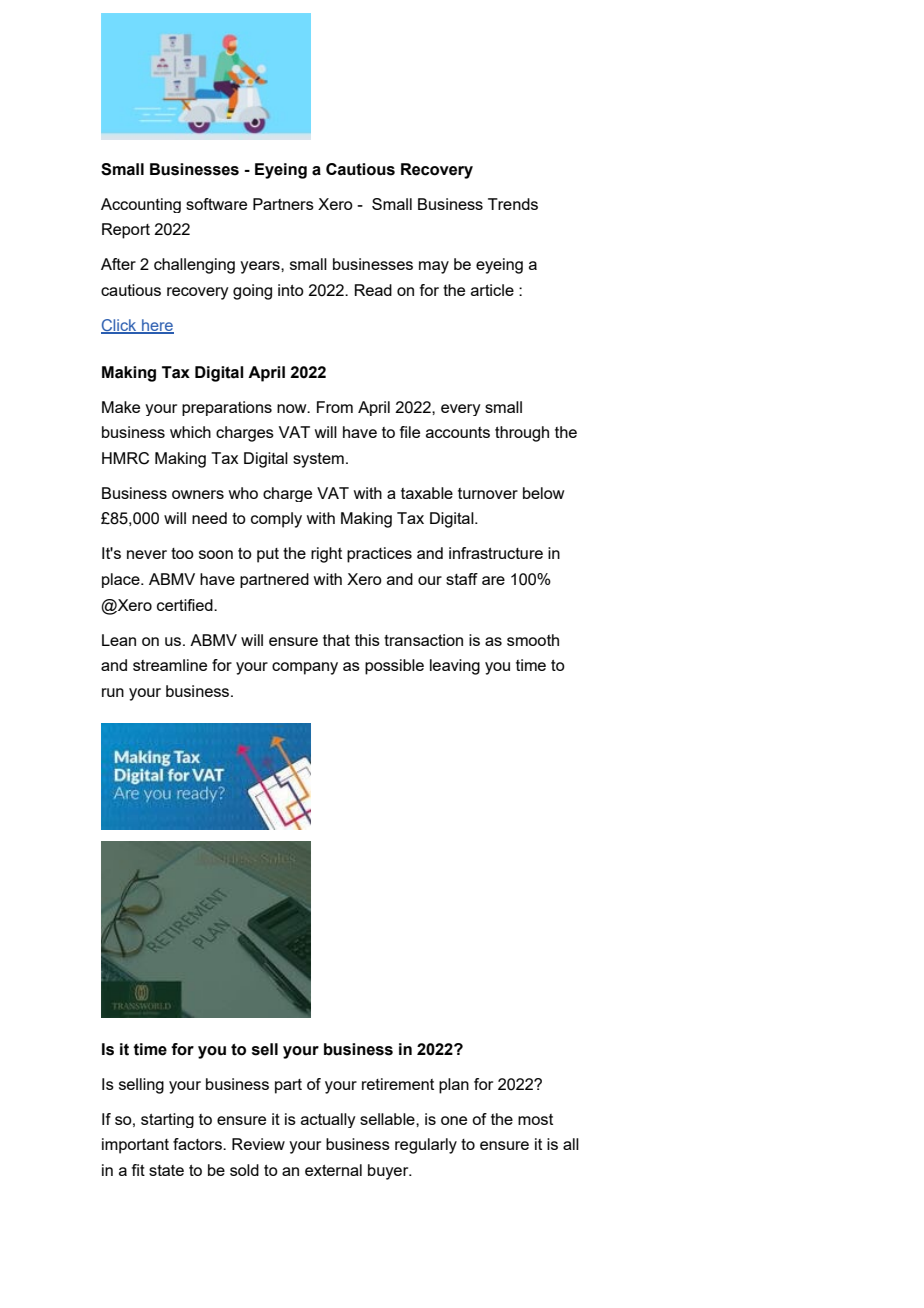  Describe the element at coordinates (141, 205) in the screenshot. I see `Accounting` at that location.
